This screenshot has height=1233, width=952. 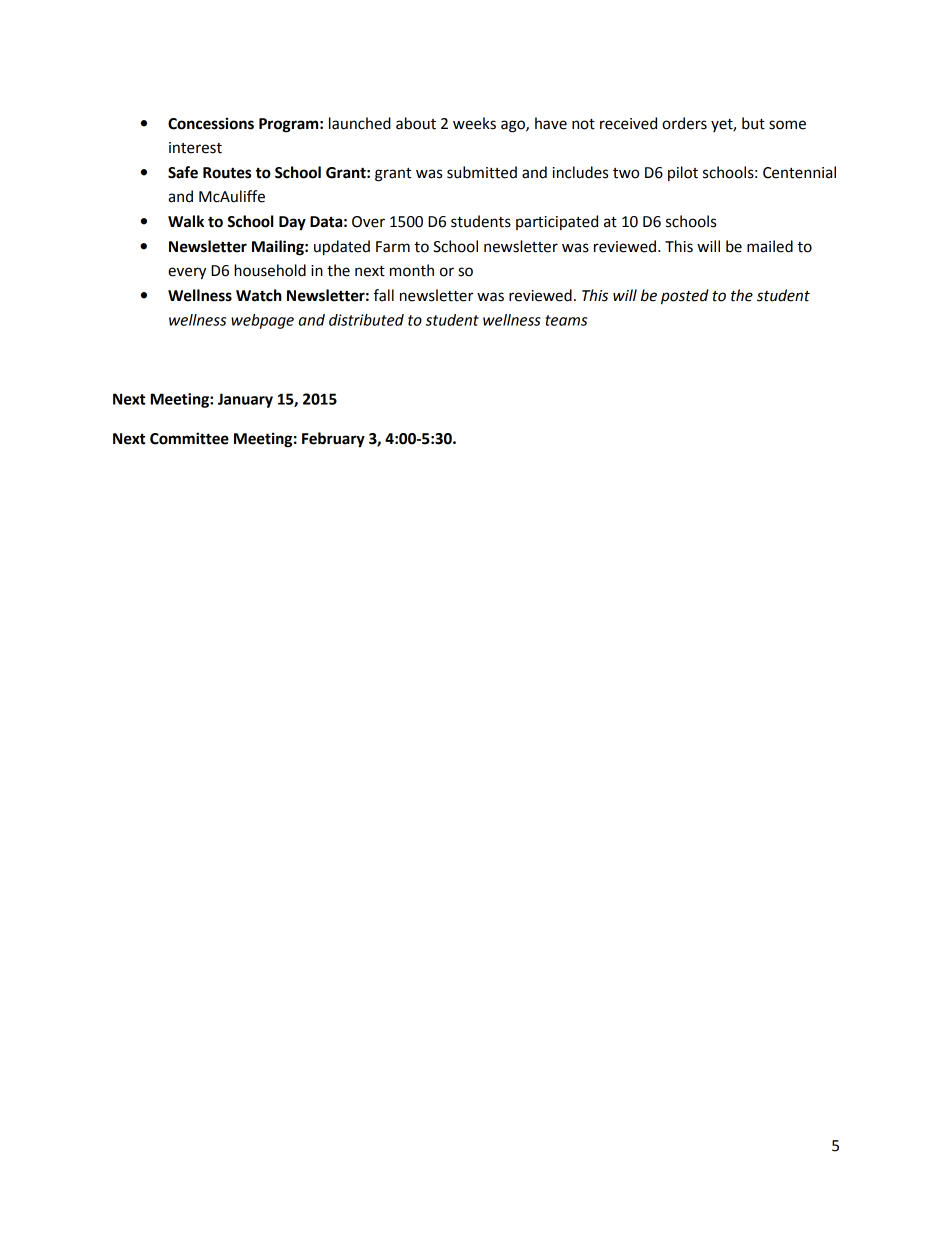 What do you see at coordinates (211, 123) in the screenshot?
I see `Concessions` at bounding box center [211, 123].
